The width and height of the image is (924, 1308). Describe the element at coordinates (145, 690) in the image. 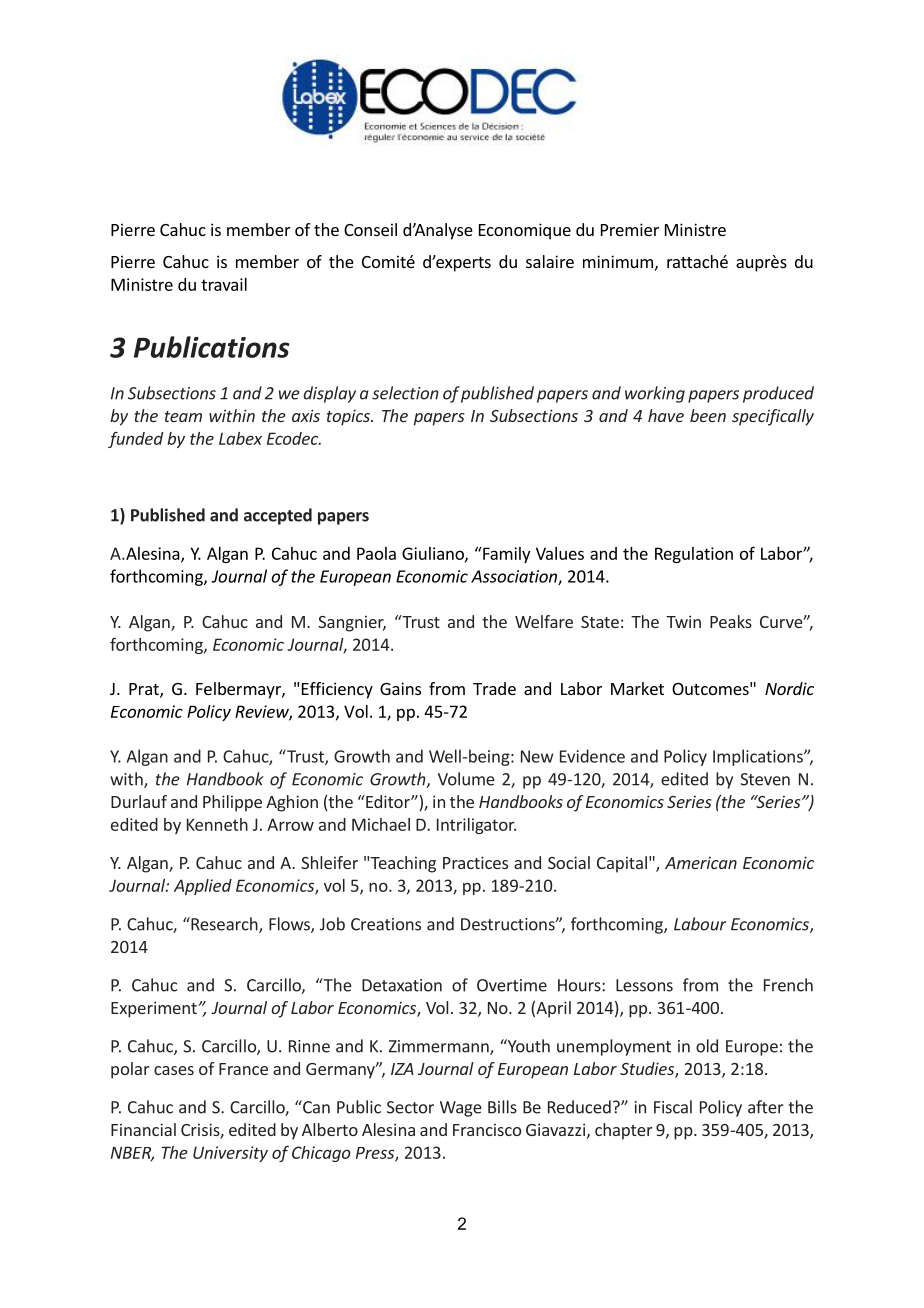

I see `Prat` at that location.
